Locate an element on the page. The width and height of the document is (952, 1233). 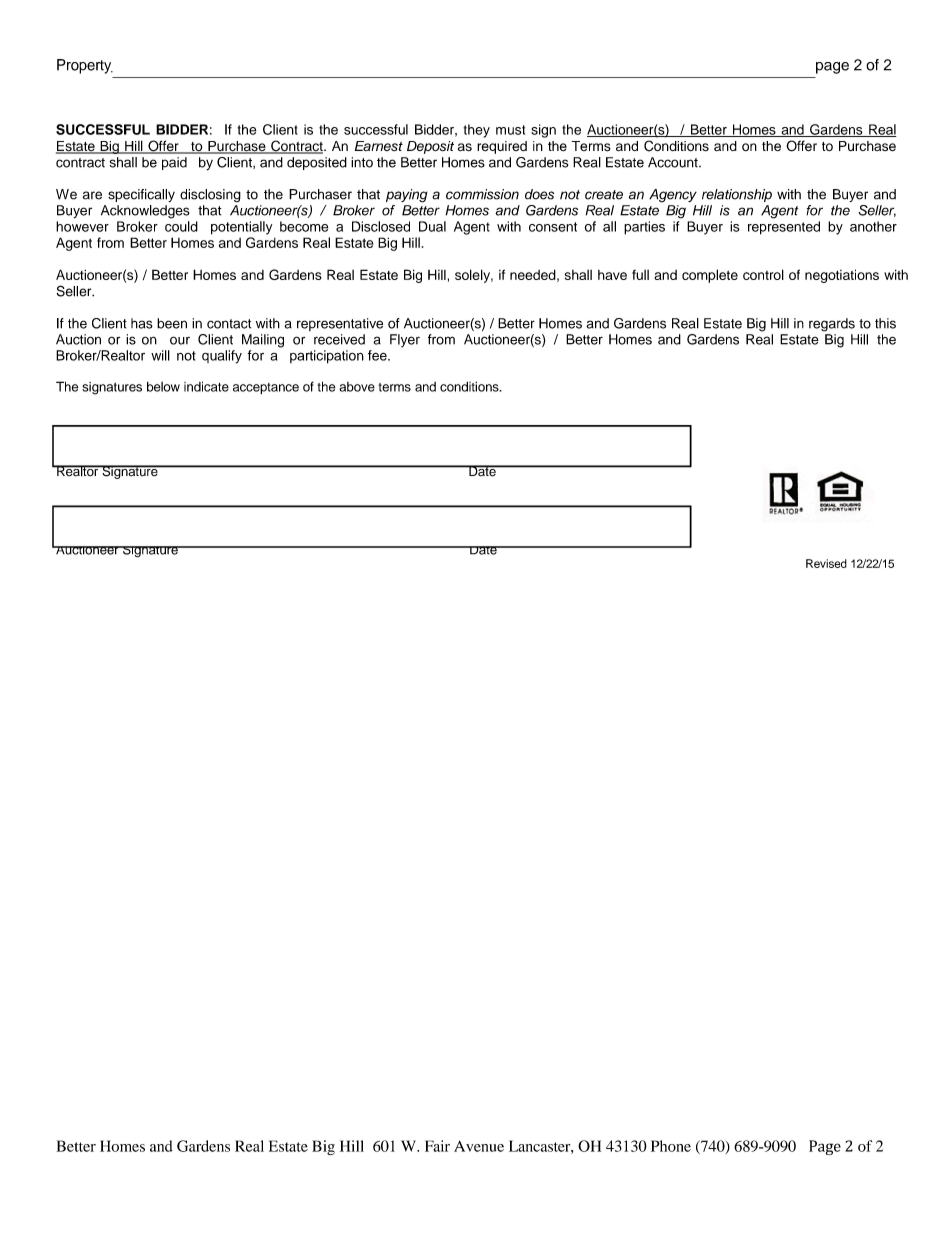
indicate is located at coordinates (206, 386).
